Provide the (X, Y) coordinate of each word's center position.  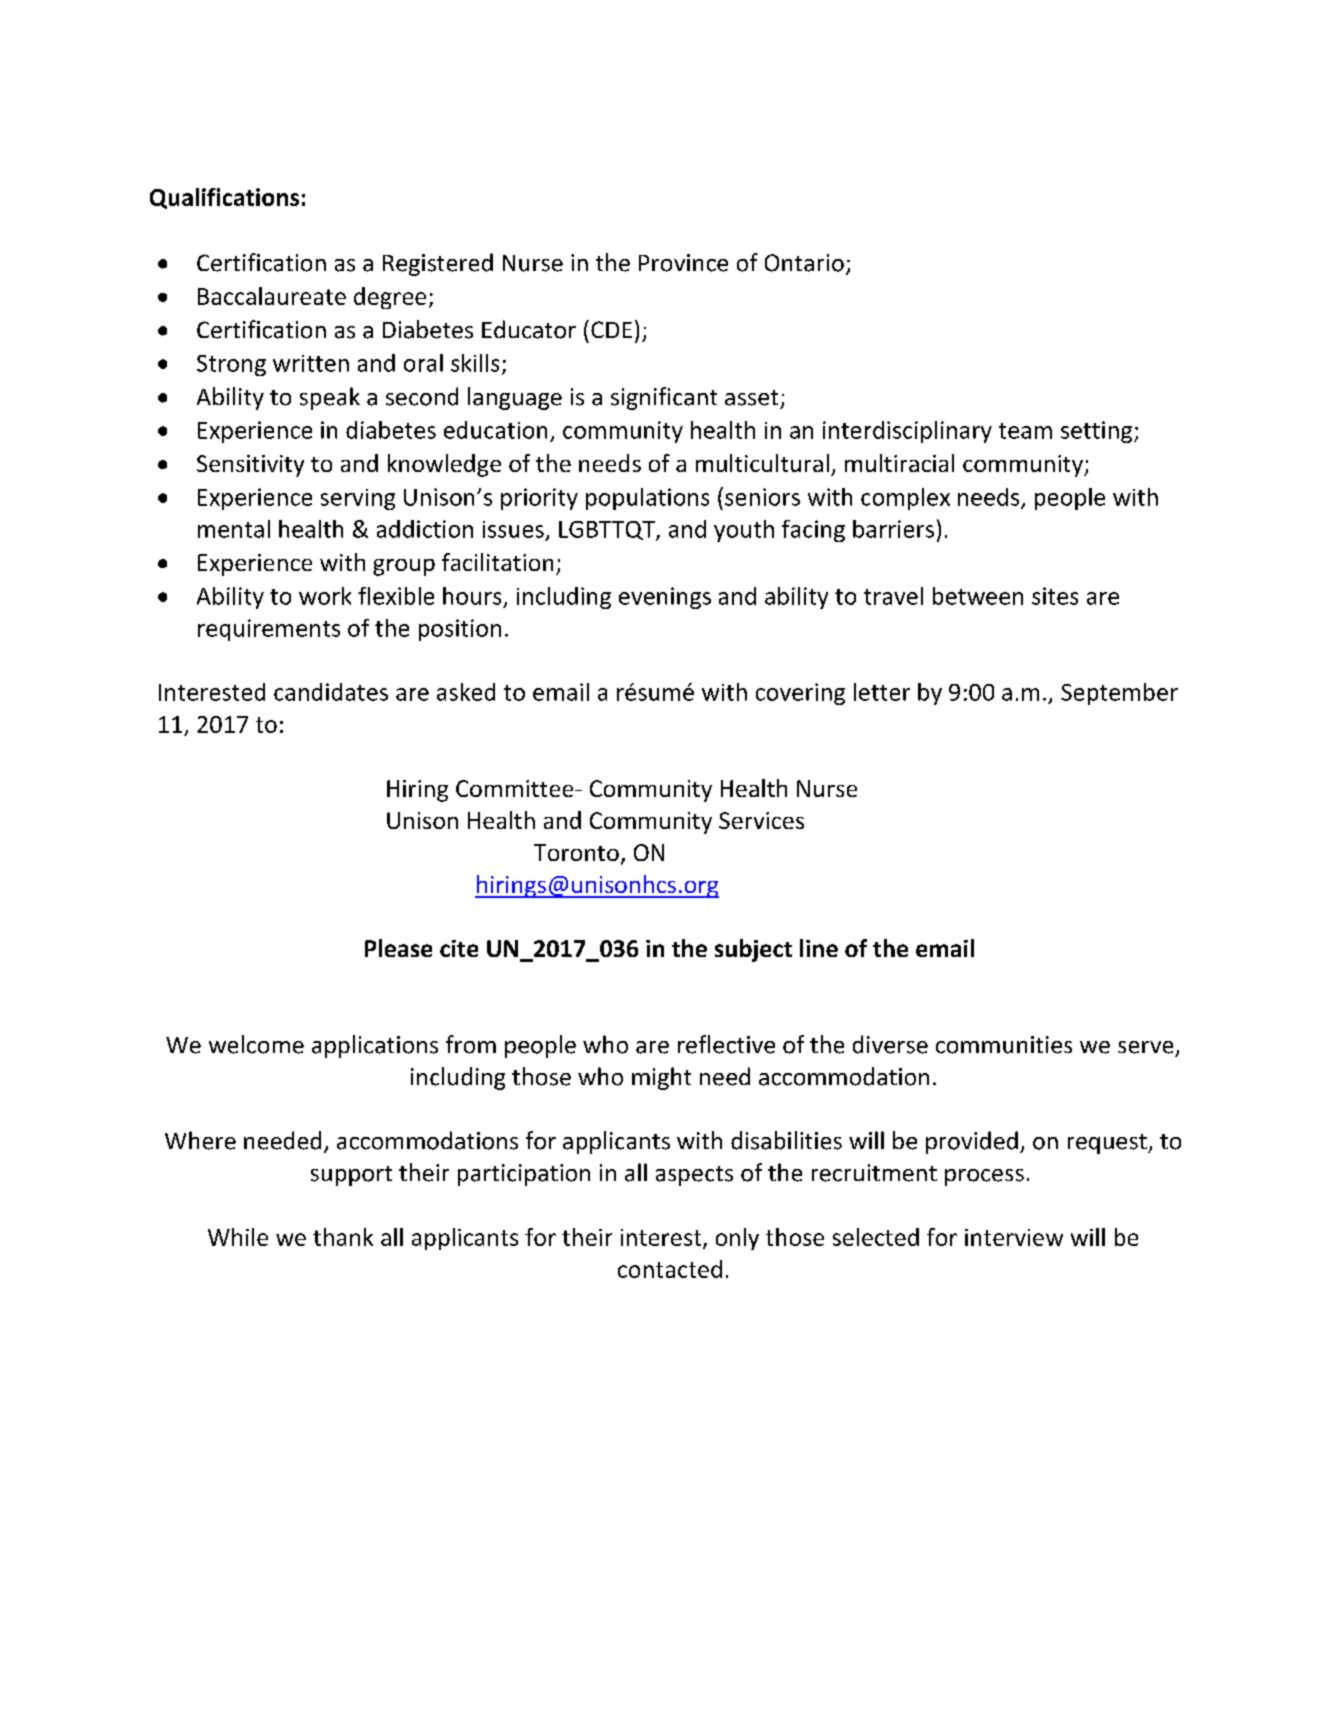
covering (800, 694)
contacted (670, 1269)
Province (683, 263)
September (1119, 694)
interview (1014, 1237)
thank (343, 1237)
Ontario (804, 263)
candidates (331, 692)
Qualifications (224, 198)
